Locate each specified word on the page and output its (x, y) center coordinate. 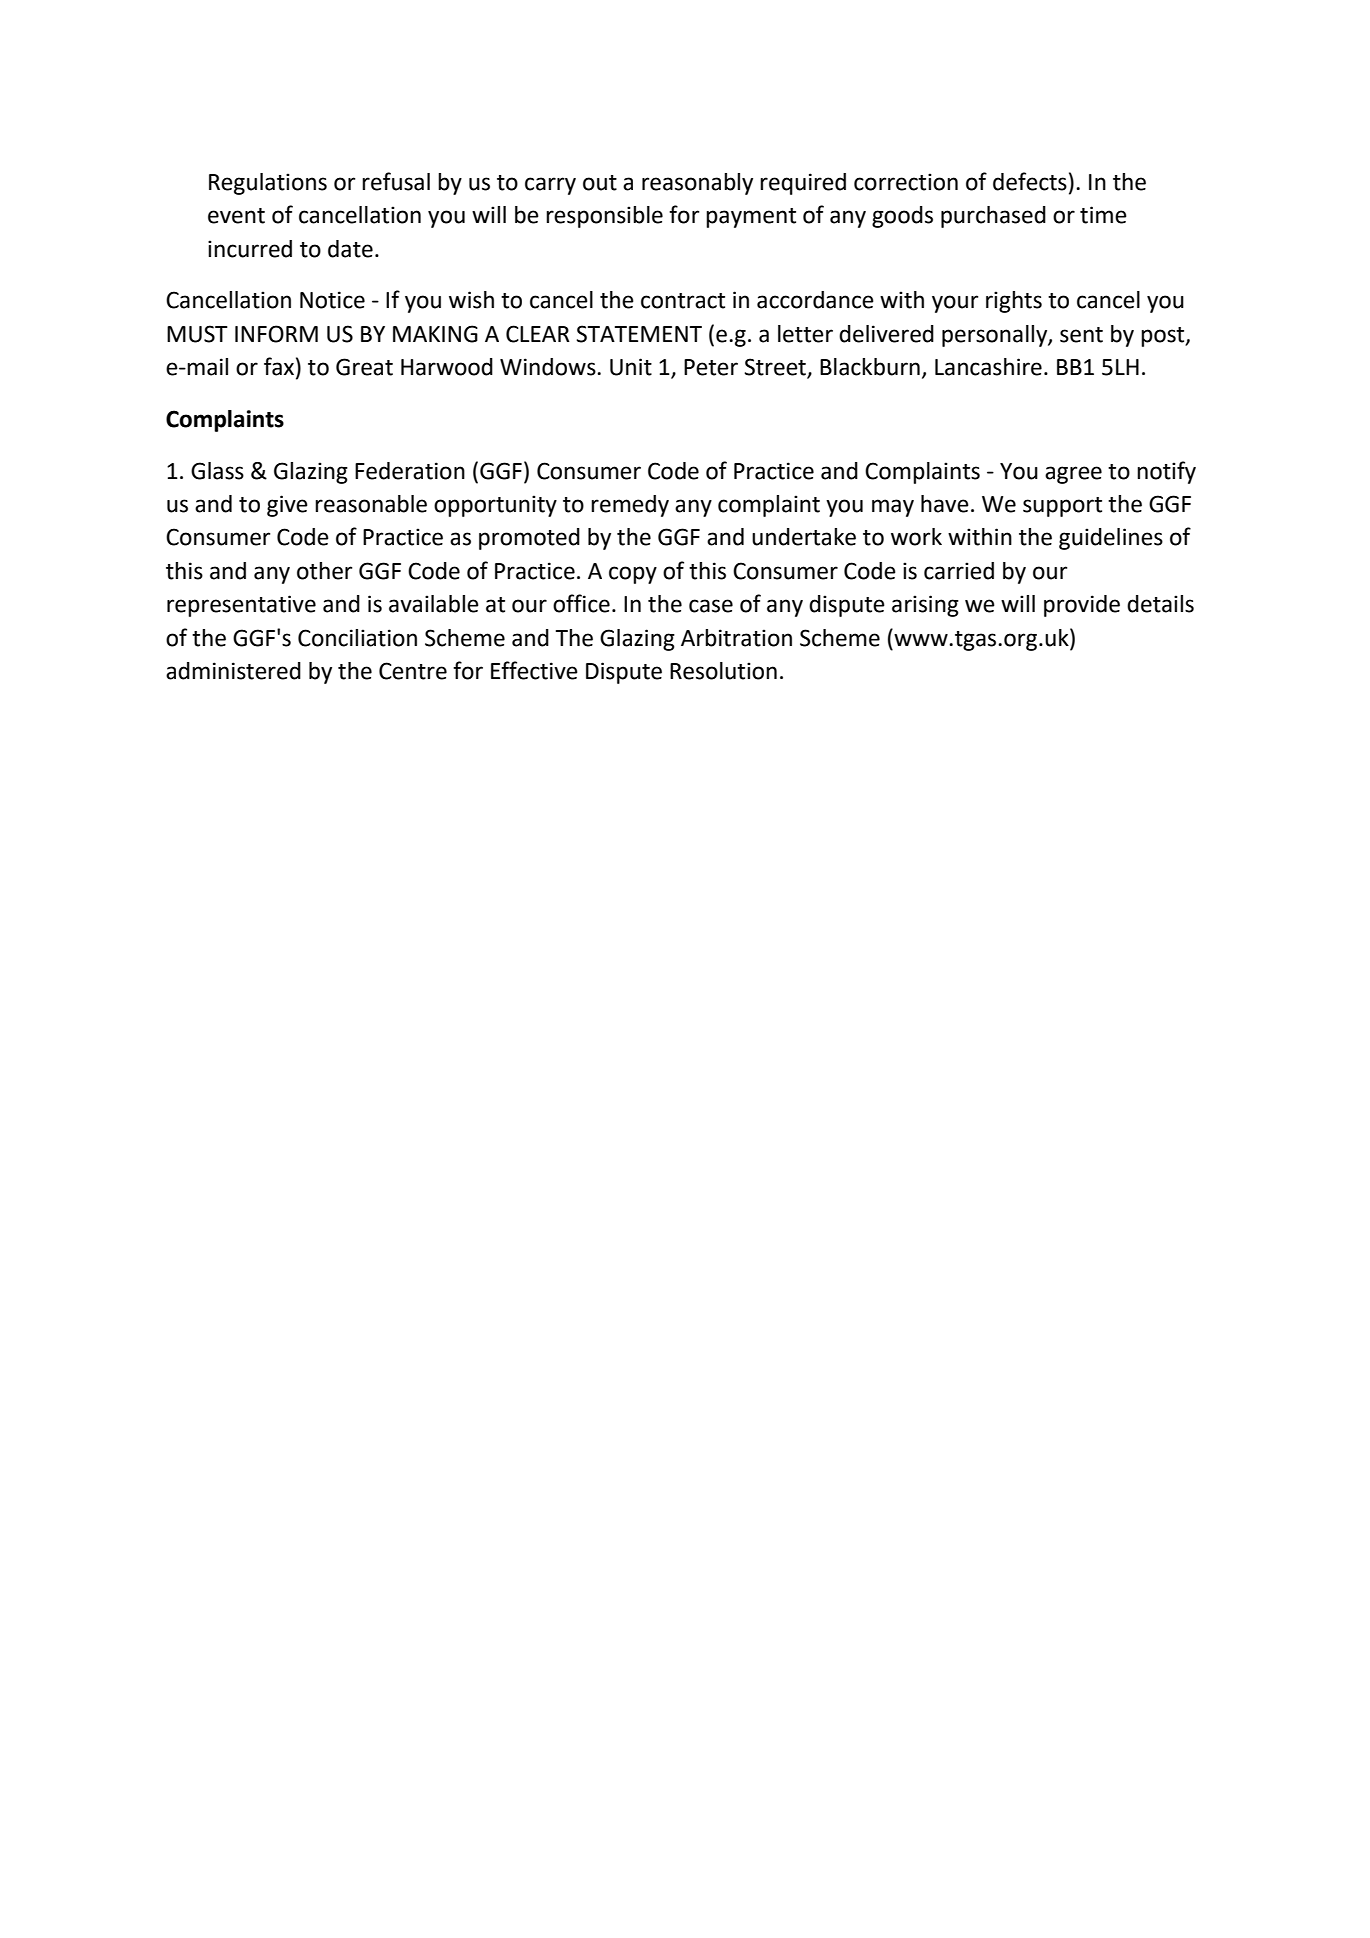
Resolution (723, 671)
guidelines (1111, 539)
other (324, 571)
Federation (410, 471)
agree (1073, 475)
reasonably (697, 184)
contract (683, 301)
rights (1014, 302)
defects (1030, 181)
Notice (332, 300)
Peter (711, 367)
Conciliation (357, 638)
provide (1082, 606)
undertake (804, 537)
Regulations (268, 184)
